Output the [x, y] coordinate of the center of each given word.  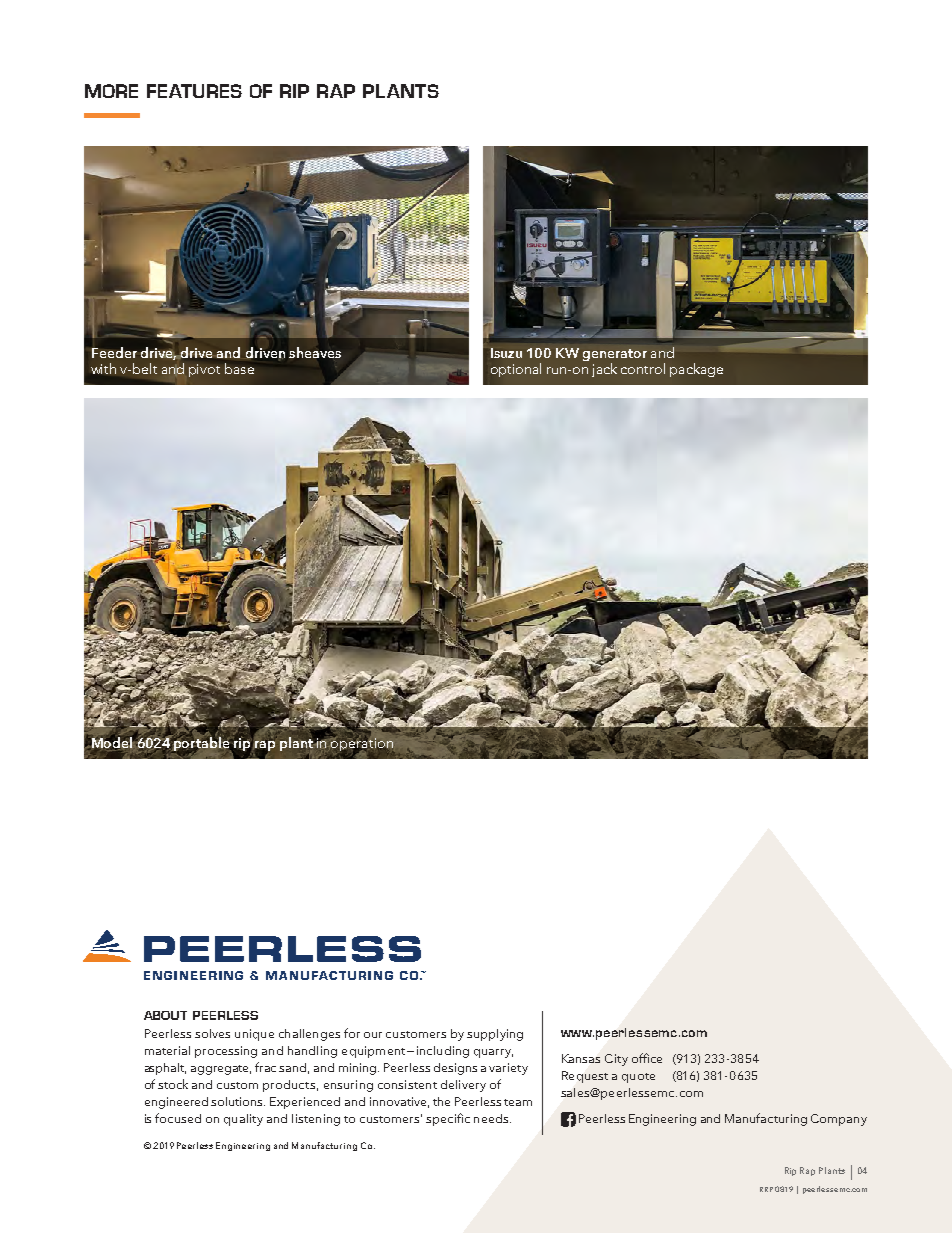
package [696, 370]
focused [178, 1118]
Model [112, 742]
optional [516, 370]
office [647, 1058]
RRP [766, 1189]
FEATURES [194, 91]
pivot [204, 370]
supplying [495, 1035]
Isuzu [506, 353]
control [643, 368]
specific [448, 1119]
